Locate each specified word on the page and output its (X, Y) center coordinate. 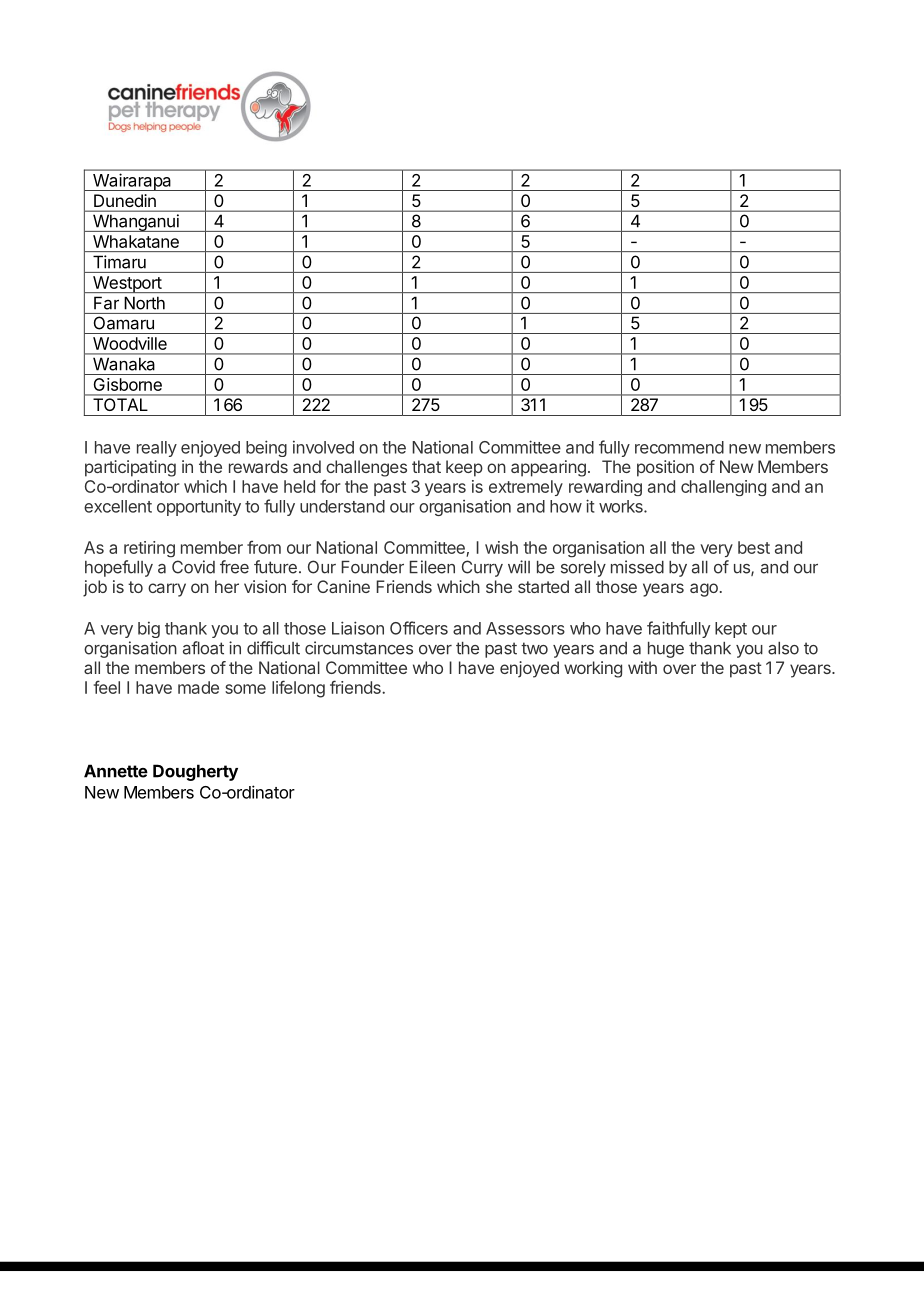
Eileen (432, 567)
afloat (203, 648)
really (157, 449)
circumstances (359, 648)
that (426, 466)
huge (666, 650)
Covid (193, 567)
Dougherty (195, 772)
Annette (116, 771)
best (754, 547)
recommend (679, 447)
